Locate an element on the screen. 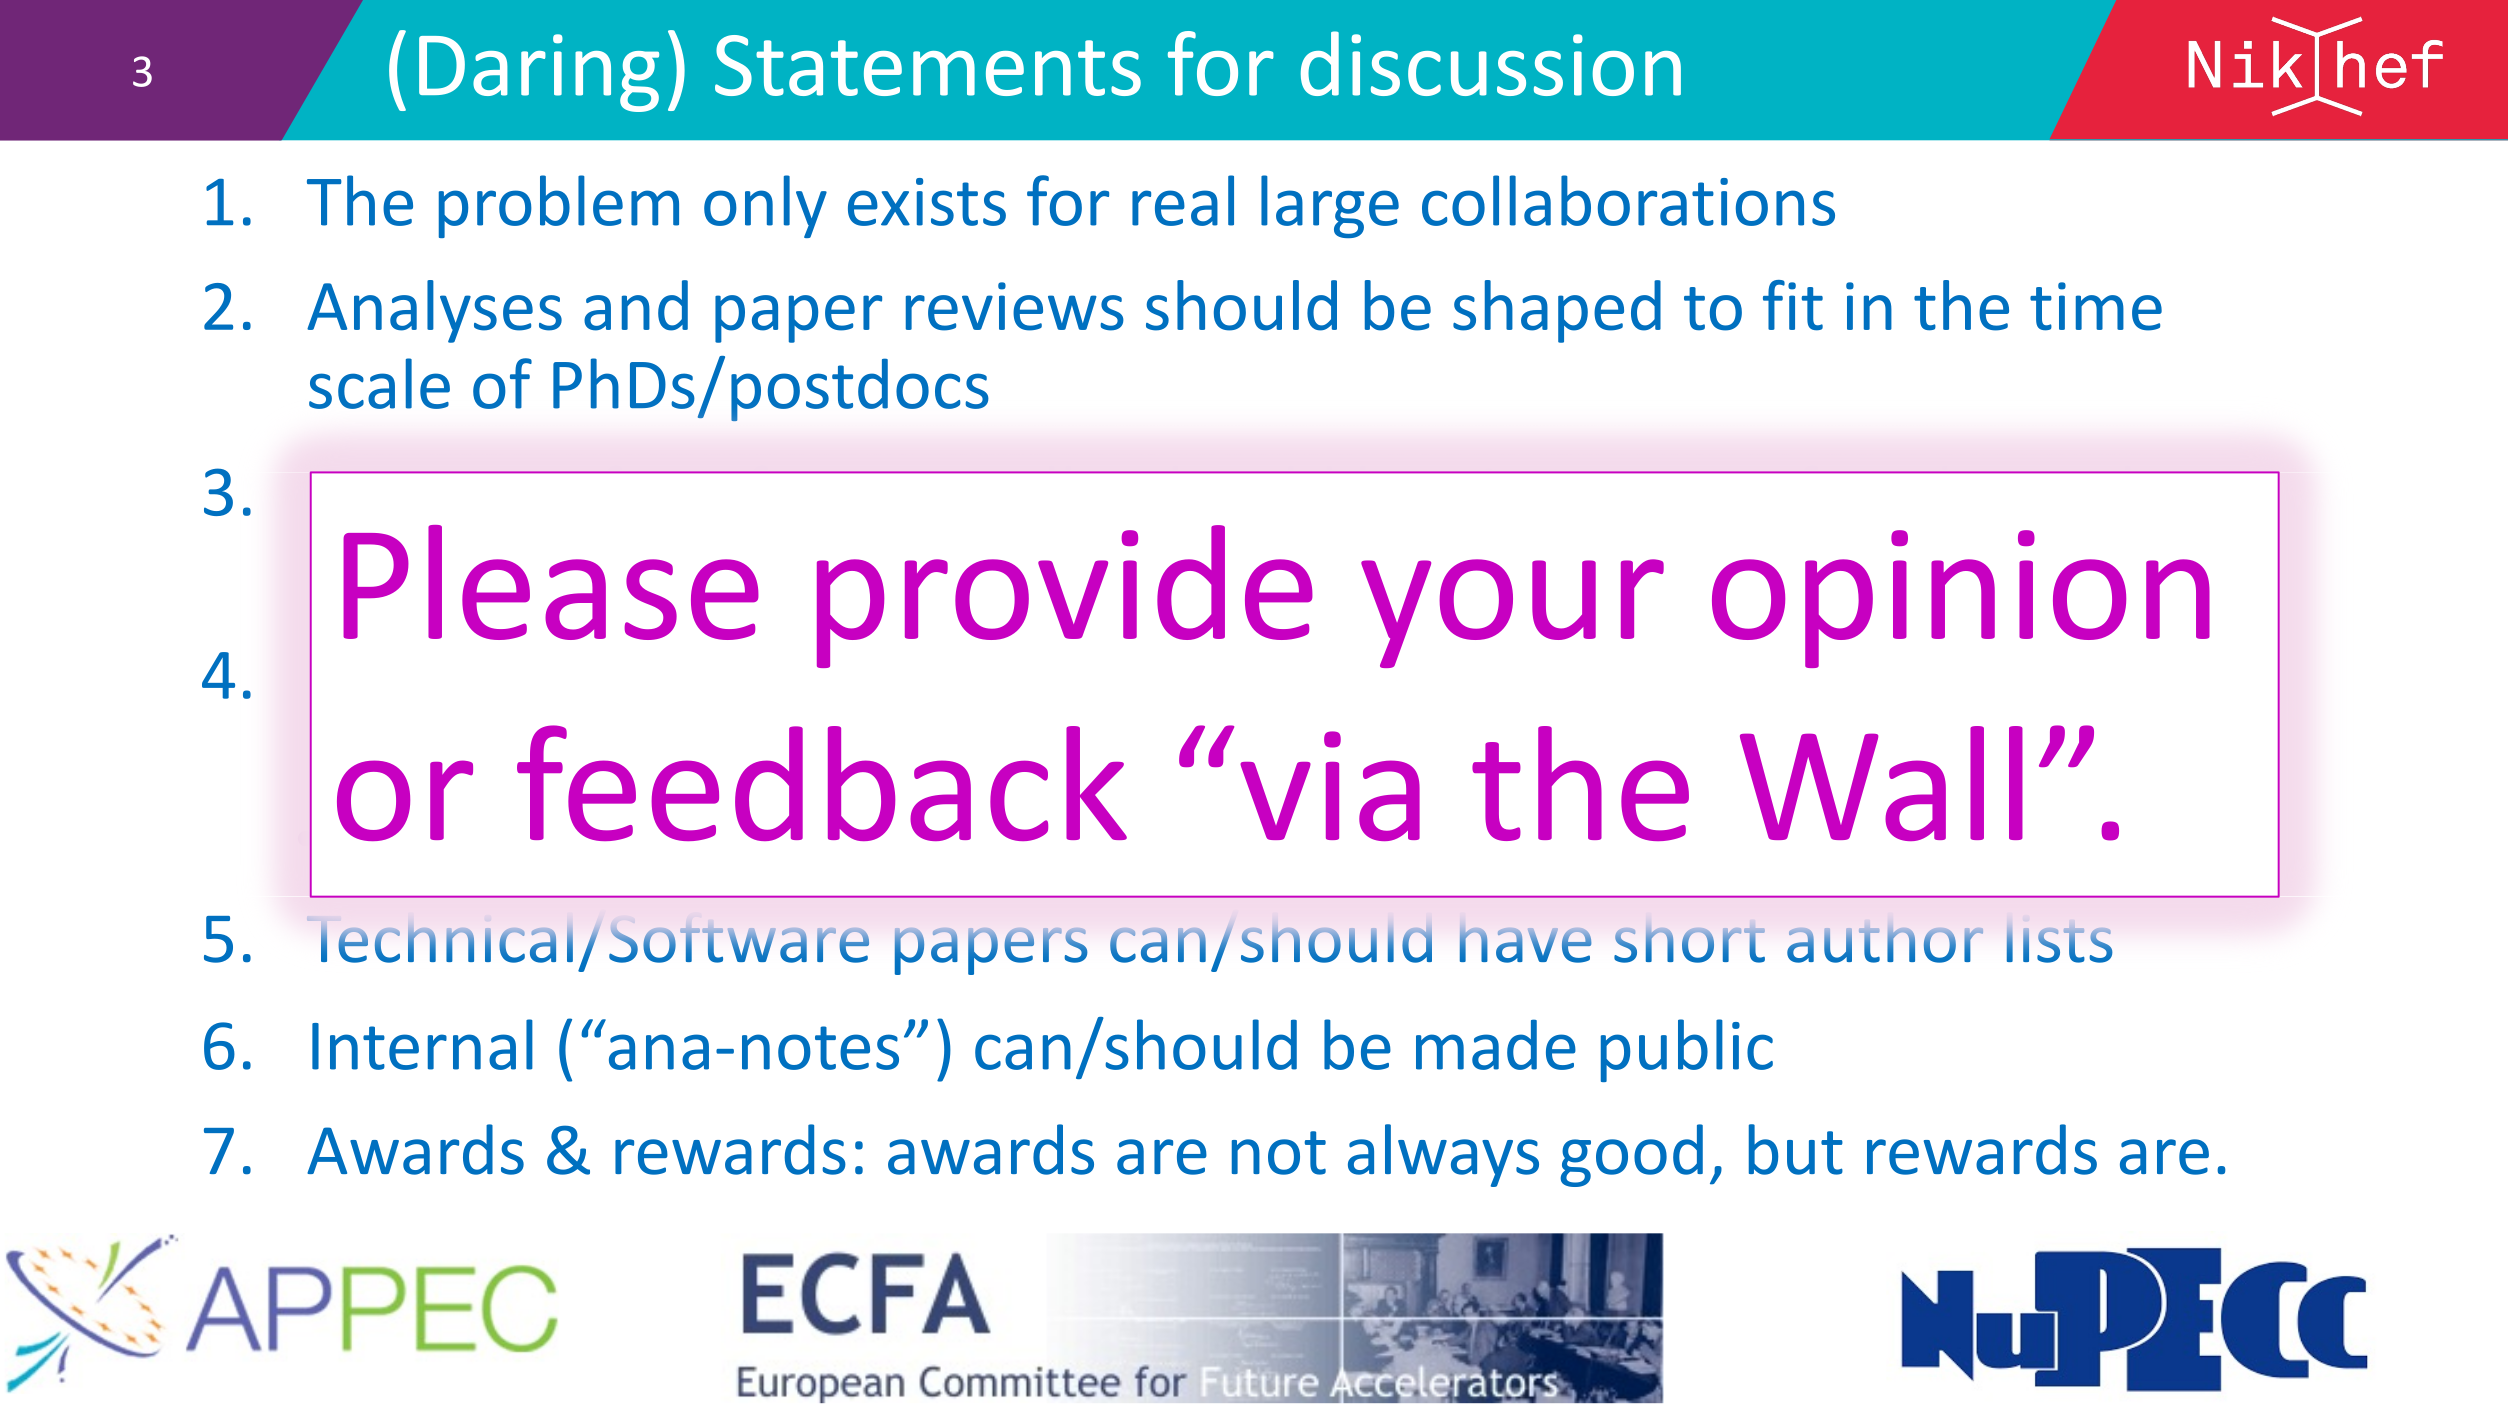 The height and width of the screenshot is (1411, 2508). fit is located at coordinates (1793, 305).
